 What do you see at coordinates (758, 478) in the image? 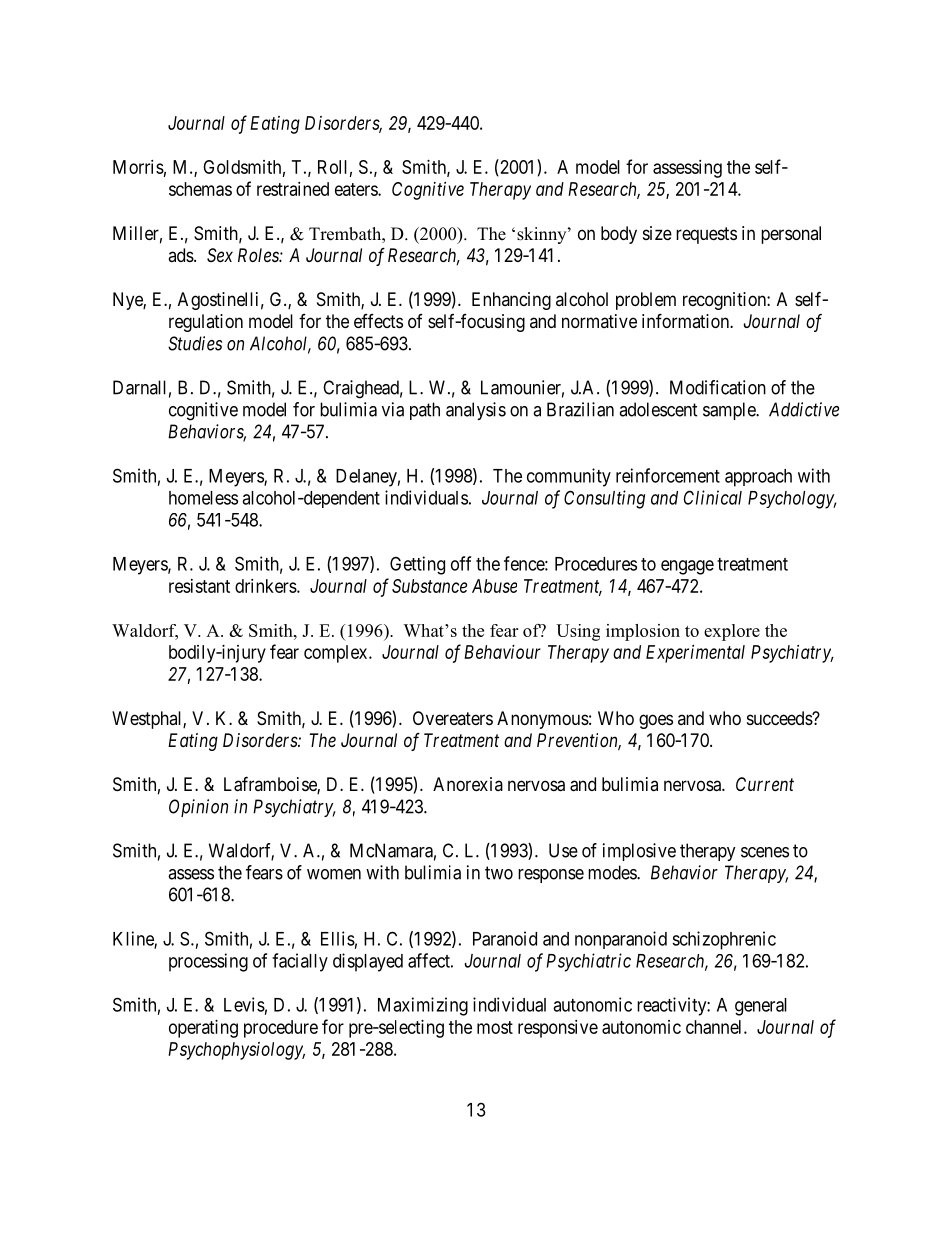
I see `approach` at bounding box center [758, 478].
